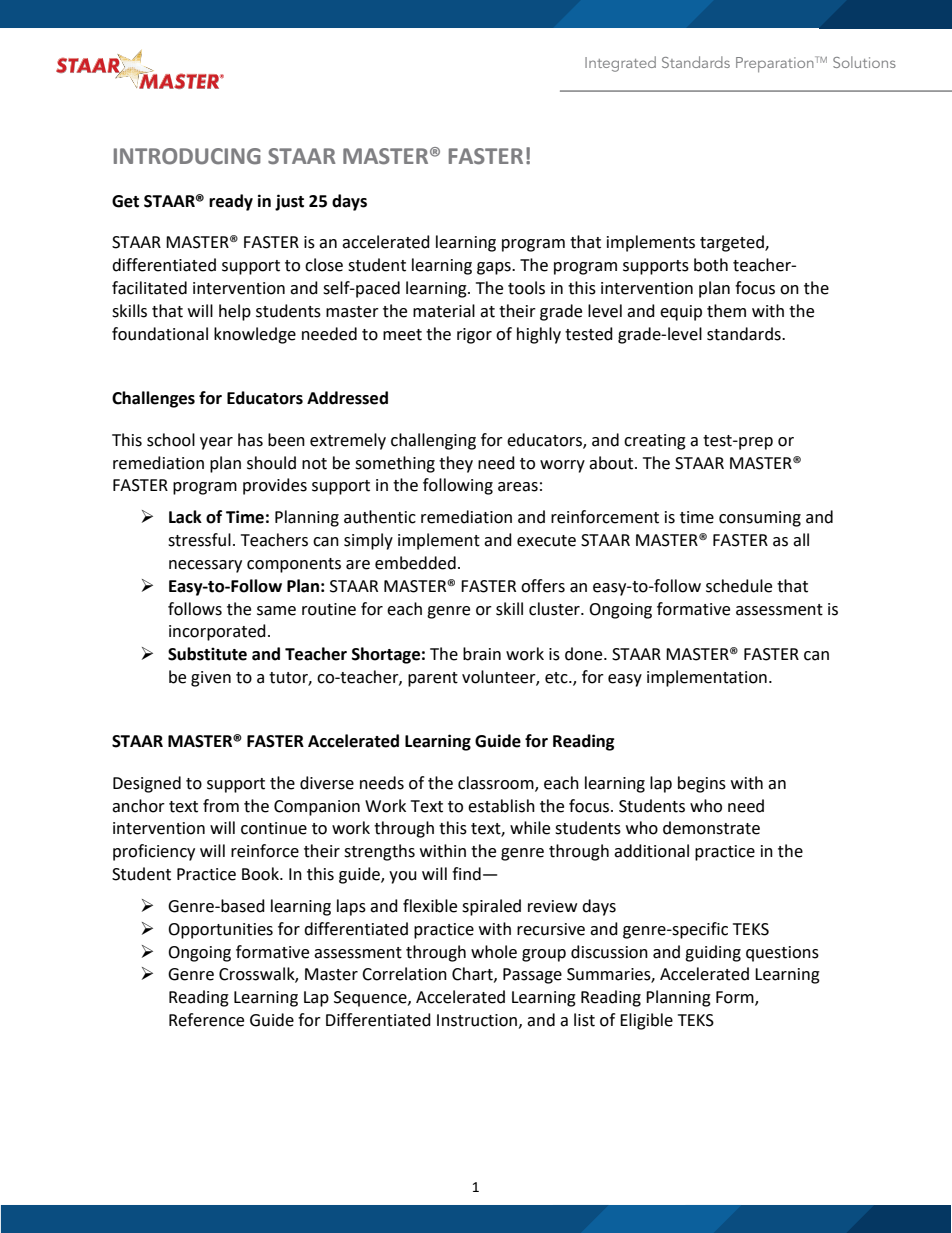 The height and width of the document is (1233, 952). What do you see at coordinates (211, 679) in the document?
I see `given` at bounding box center [211, 679].
